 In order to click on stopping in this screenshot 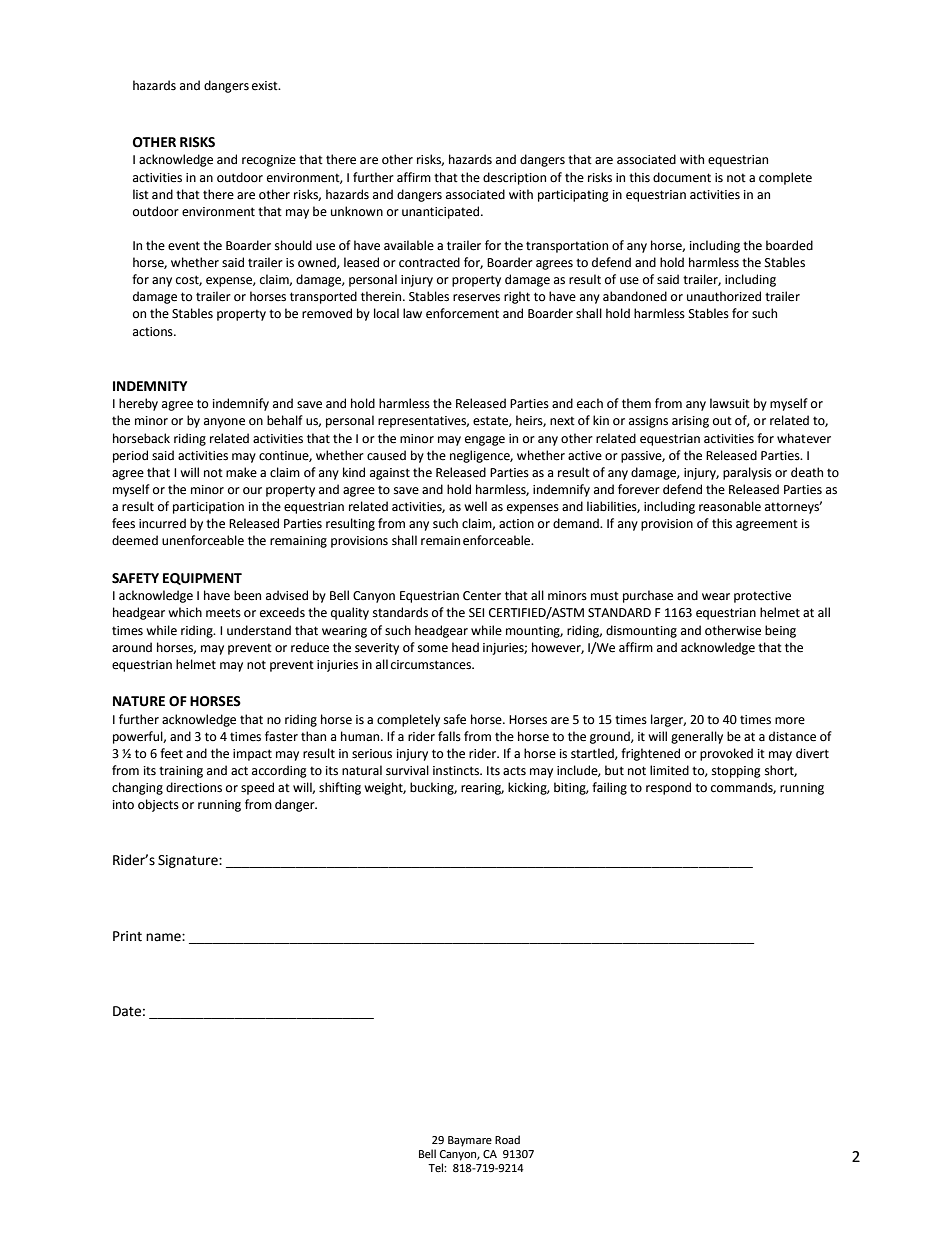, I will do `click(736, 772)`.
